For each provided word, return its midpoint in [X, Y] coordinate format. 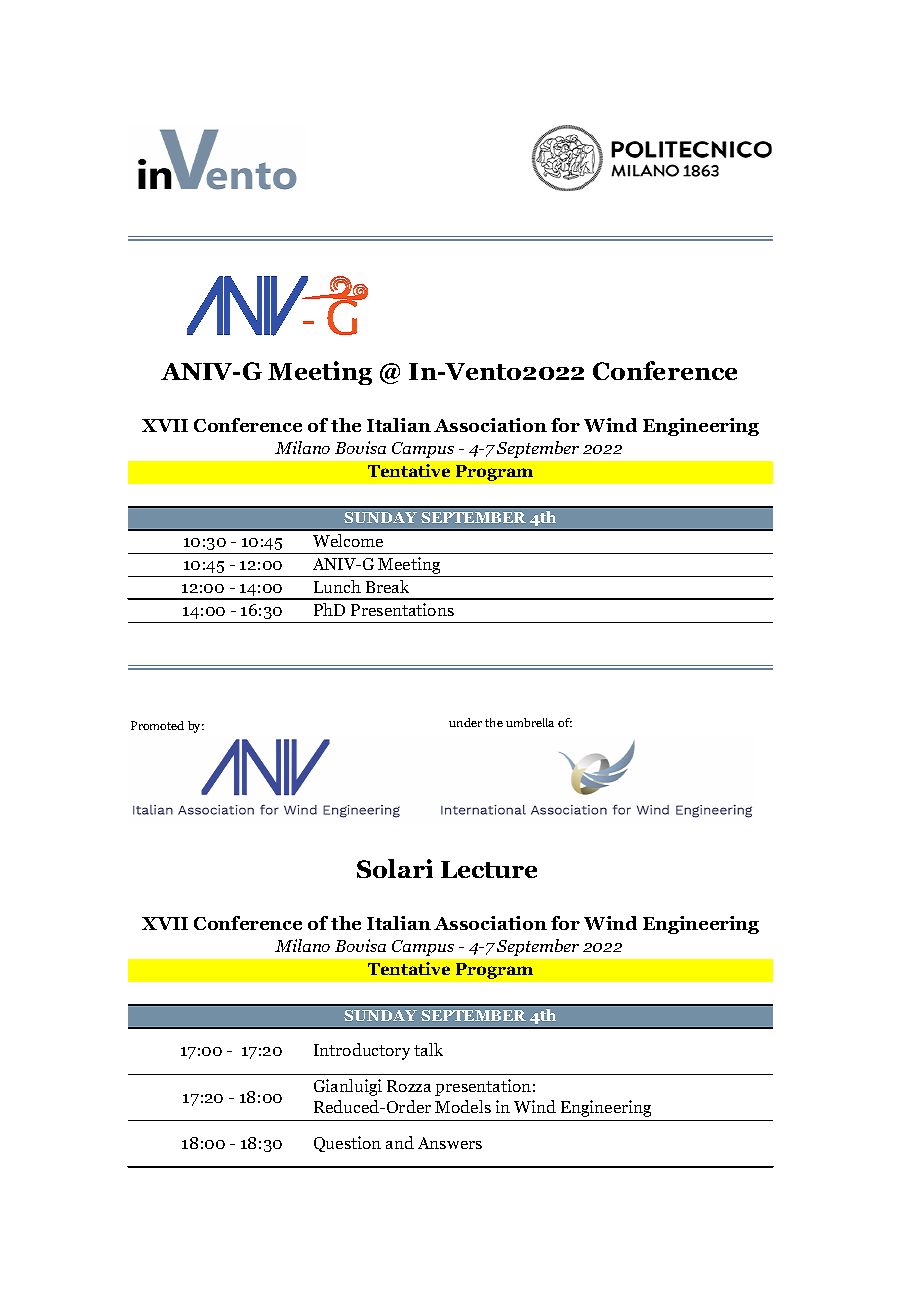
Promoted [157, 725]
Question [347, 1144]
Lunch [337, 586]
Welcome [348, 540]
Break [387, 586]
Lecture [489, 869]
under [465, 722]
